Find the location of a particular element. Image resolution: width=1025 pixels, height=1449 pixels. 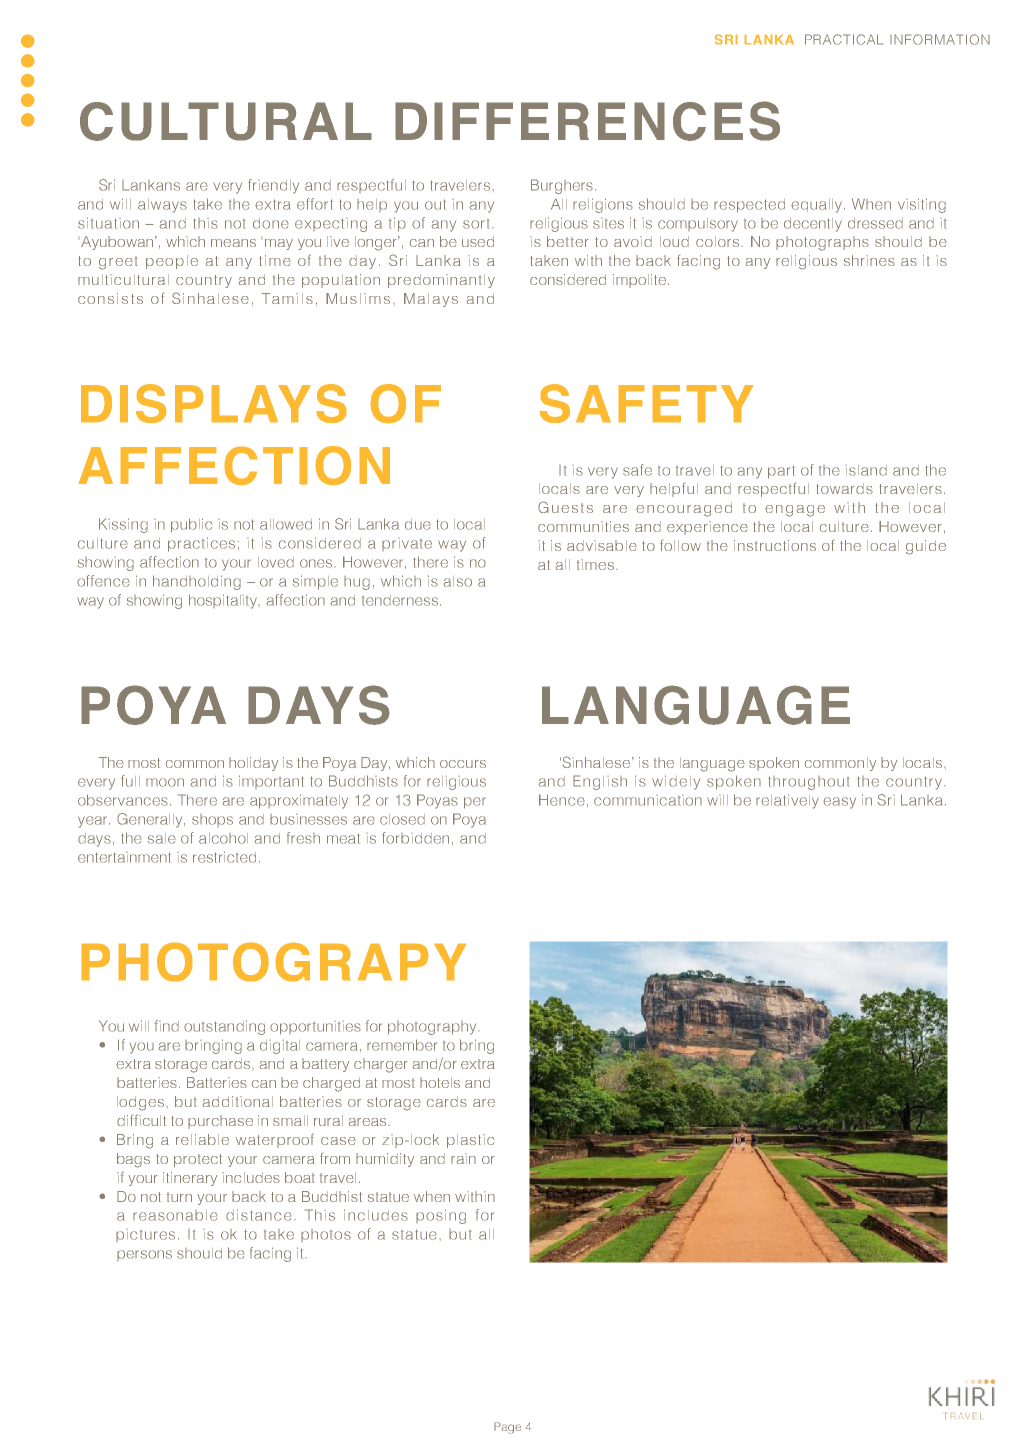

Guests is located at coordinates (565, 507).
